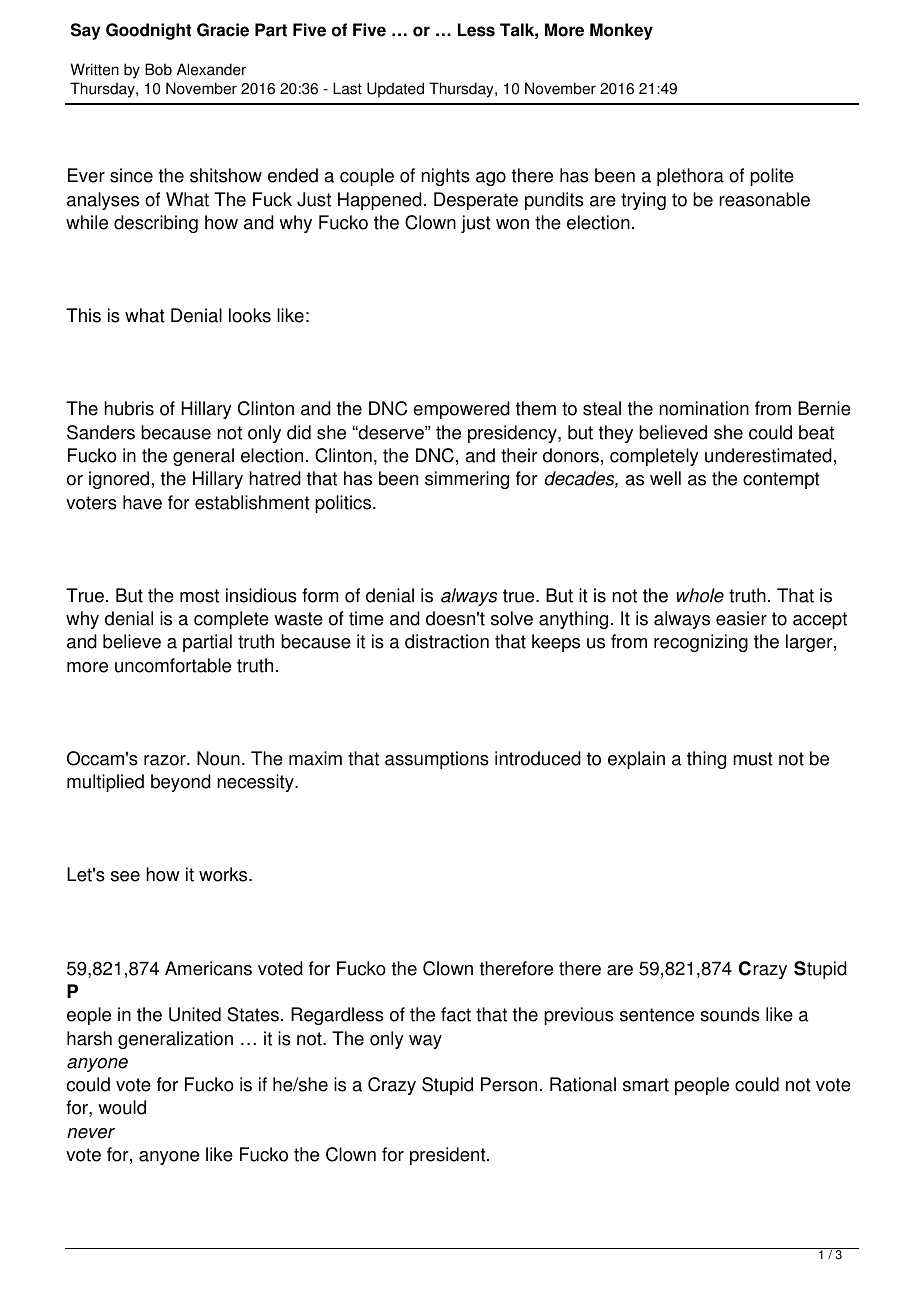 The image size is (924, 1308). Describe the element at coordinates (753, 759) in the screenshot. I see `must` at that location.
